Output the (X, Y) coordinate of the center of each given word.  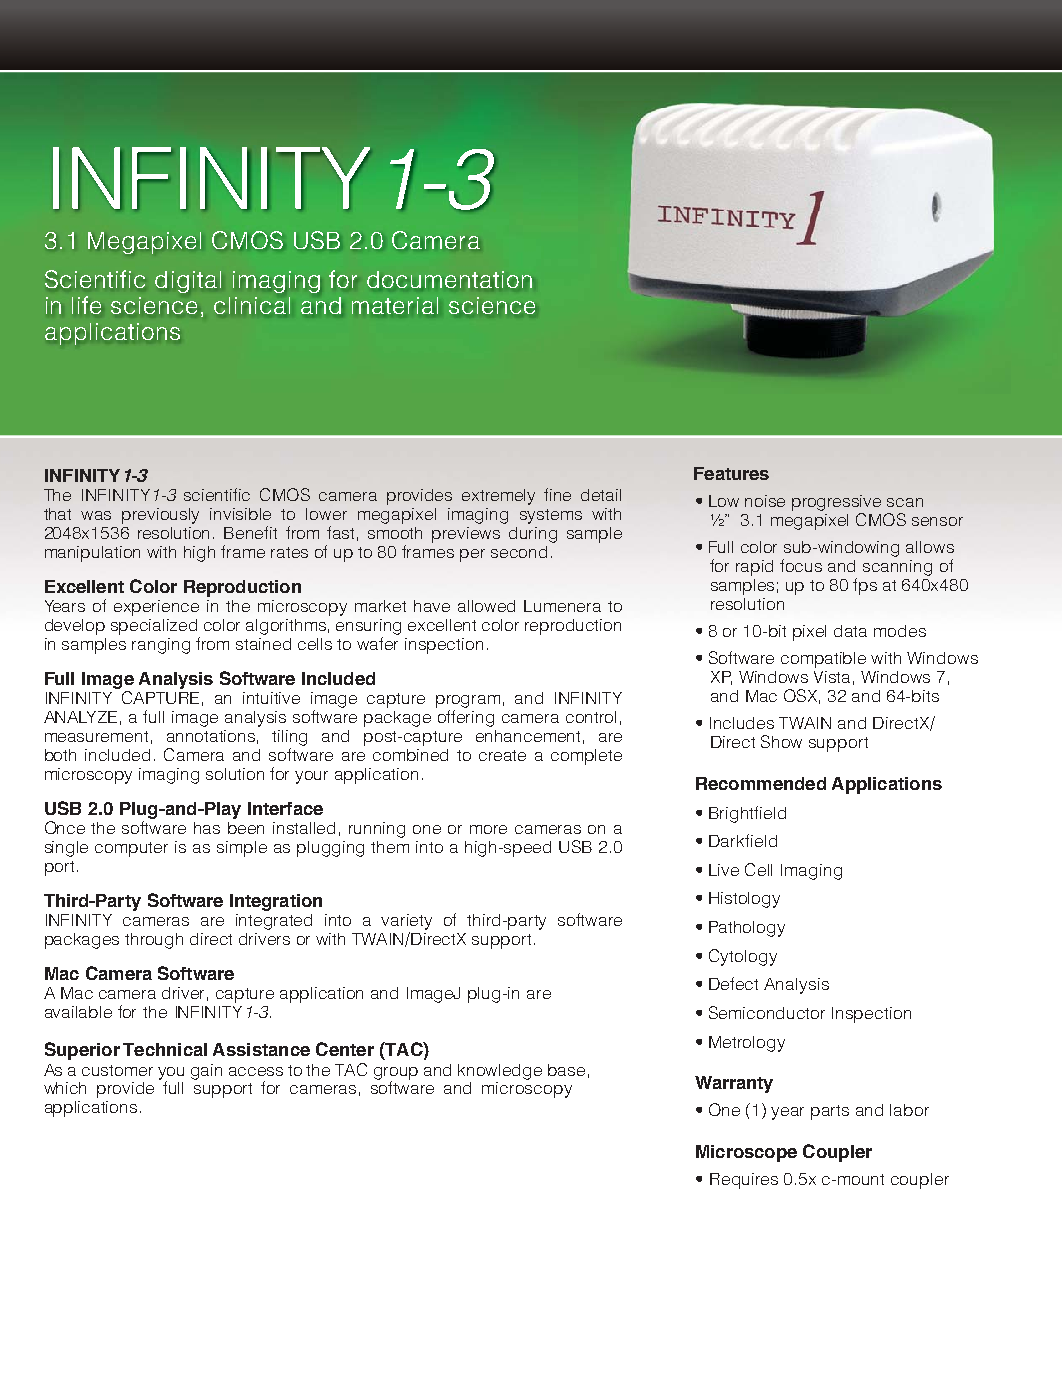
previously (160, 516)
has (207, 828)
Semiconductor (767, 1012)
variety (406, 922)
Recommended (761, 783)
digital (188, 282)
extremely (498, 497)
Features (731, 473)
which (65, 1088)
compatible (823, 660)
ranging (161, 646)
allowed (486, 606)
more (488, 829)
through (154, 941)
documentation (449, 279)
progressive (836, 503)
